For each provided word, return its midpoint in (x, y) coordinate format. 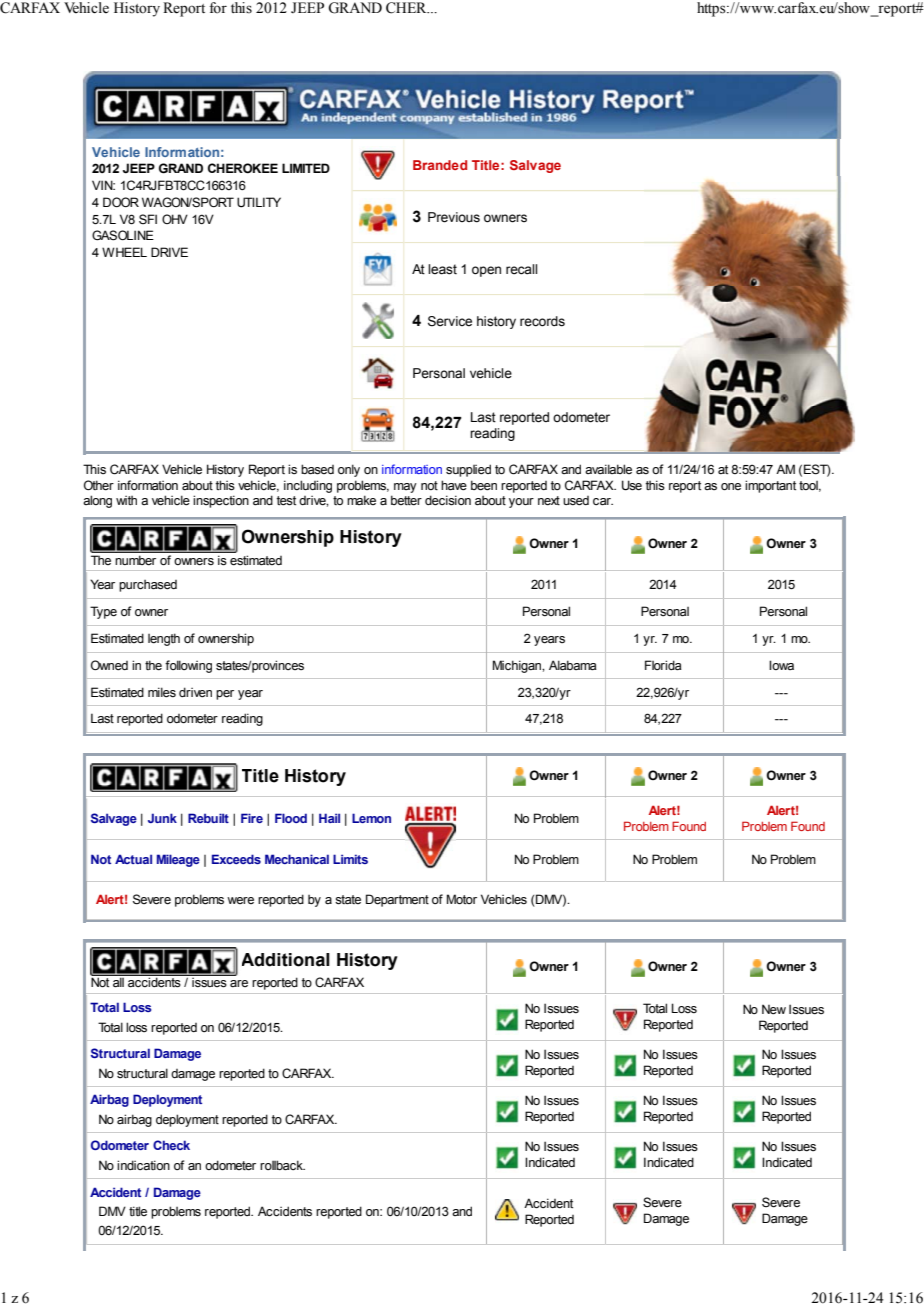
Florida (663, 665)
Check (171, 1145)
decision (448, 500)
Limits (350, 859)
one (731, 486)
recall (521, 269)
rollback (282, 1165)
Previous (454, 217)
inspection (221, 501)
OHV (175, 219)
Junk (162, 818)
